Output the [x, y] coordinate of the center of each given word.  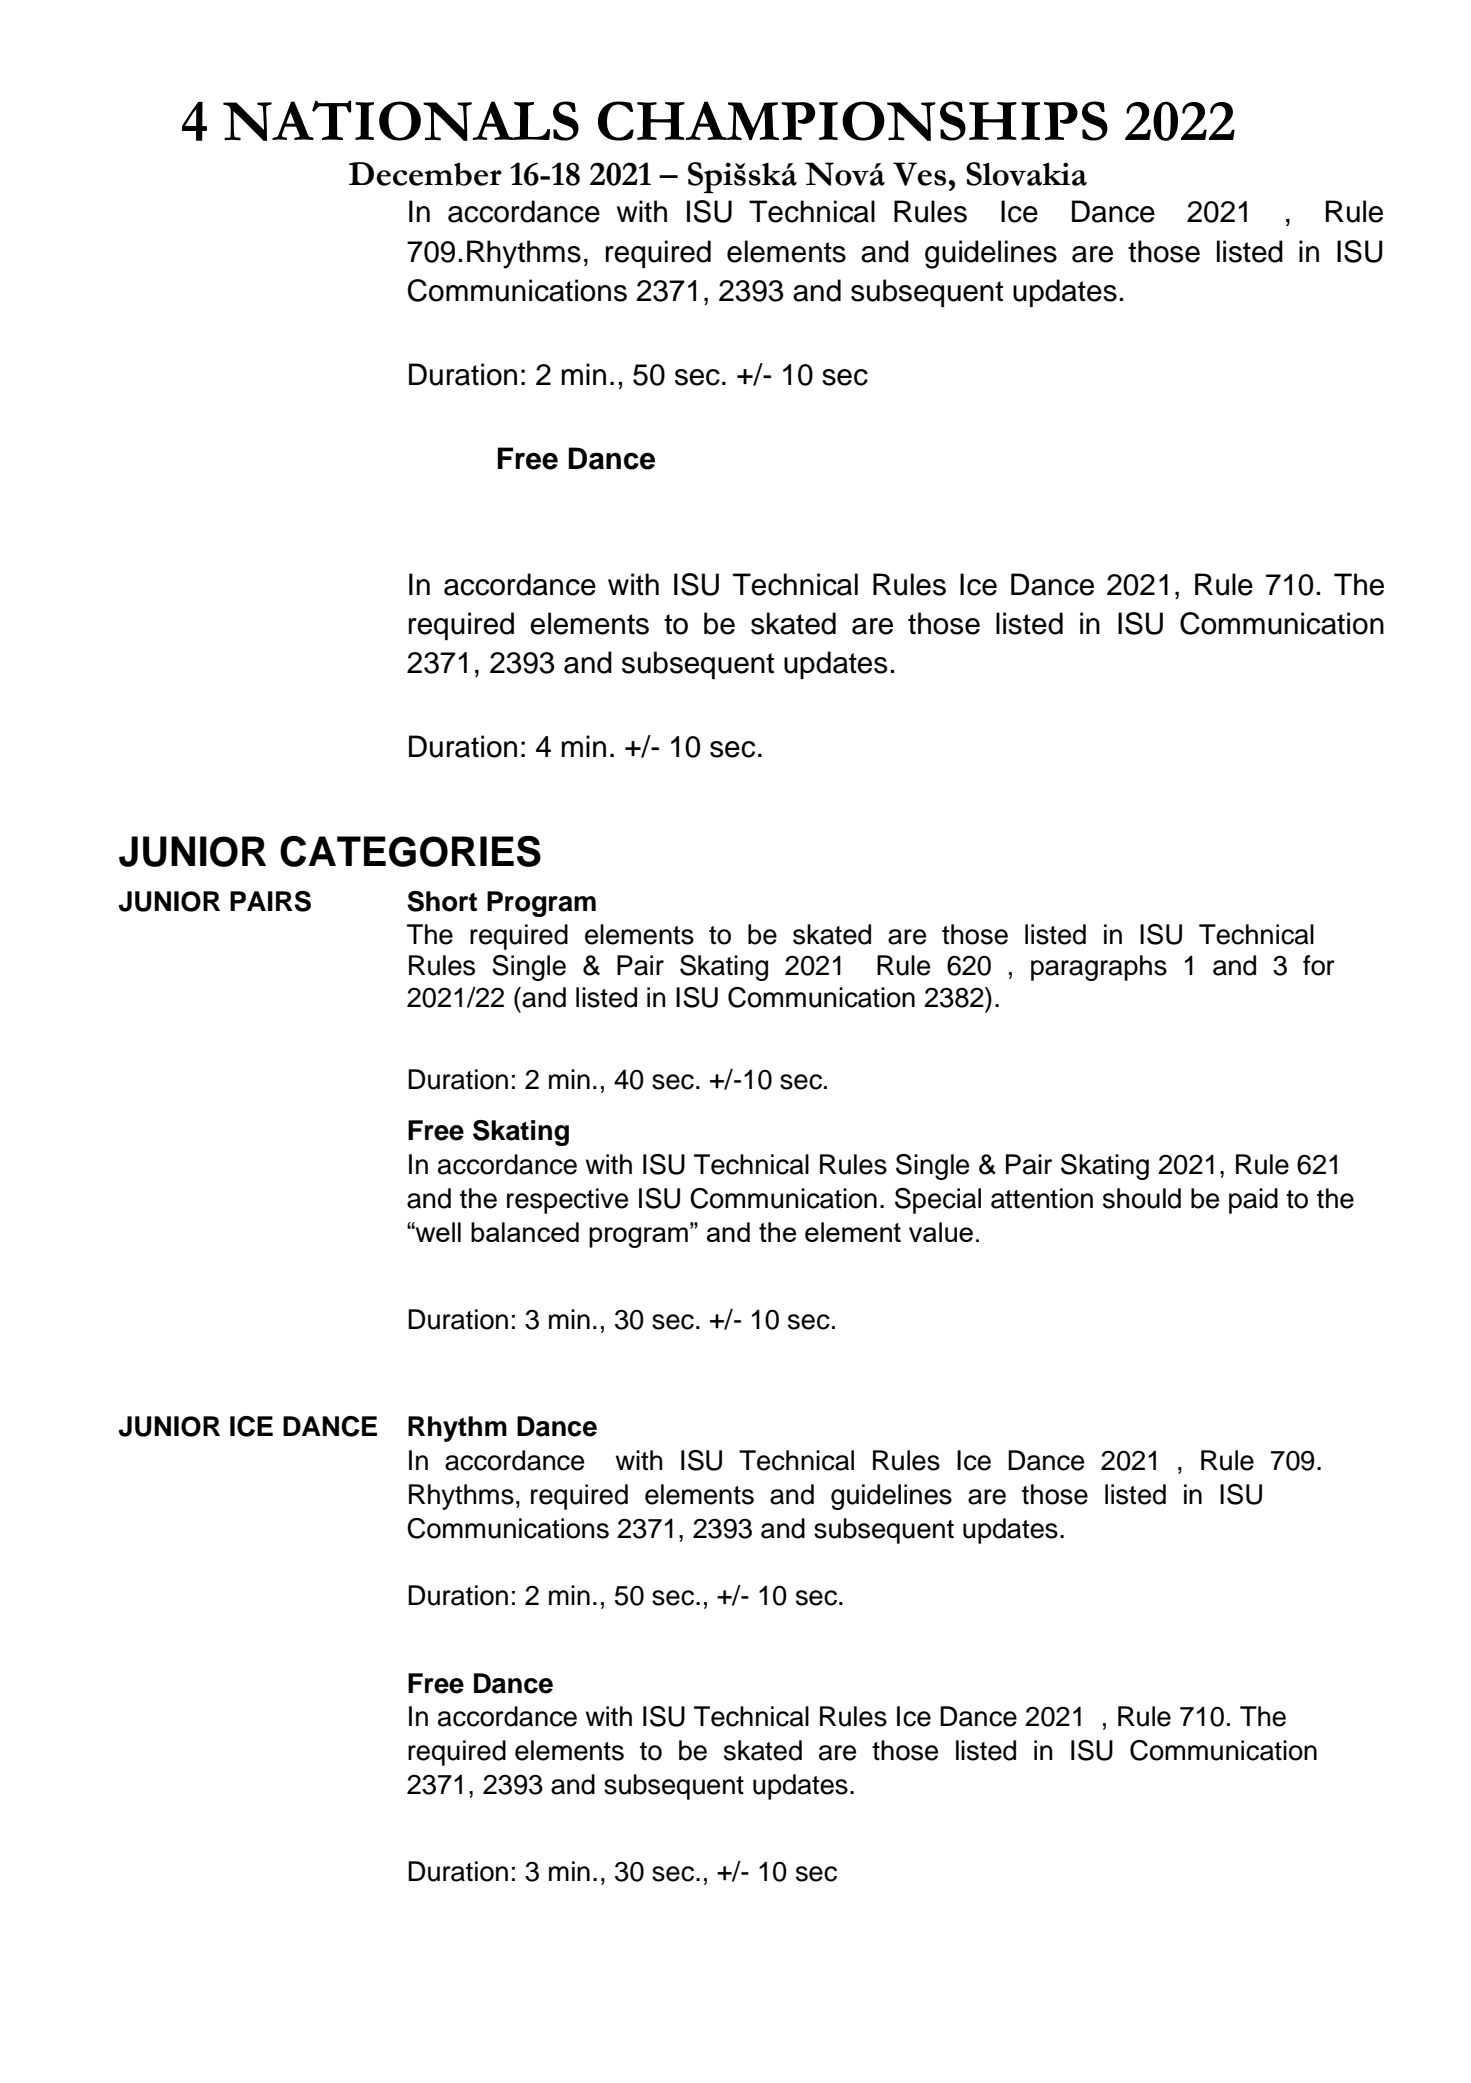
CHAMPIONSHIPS [853, 121]
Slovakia [1026, 174]
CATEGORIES [410, 851]
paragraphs [1099, 968]
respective [567, 1201]
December [425, 174]
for [1319, 965]
